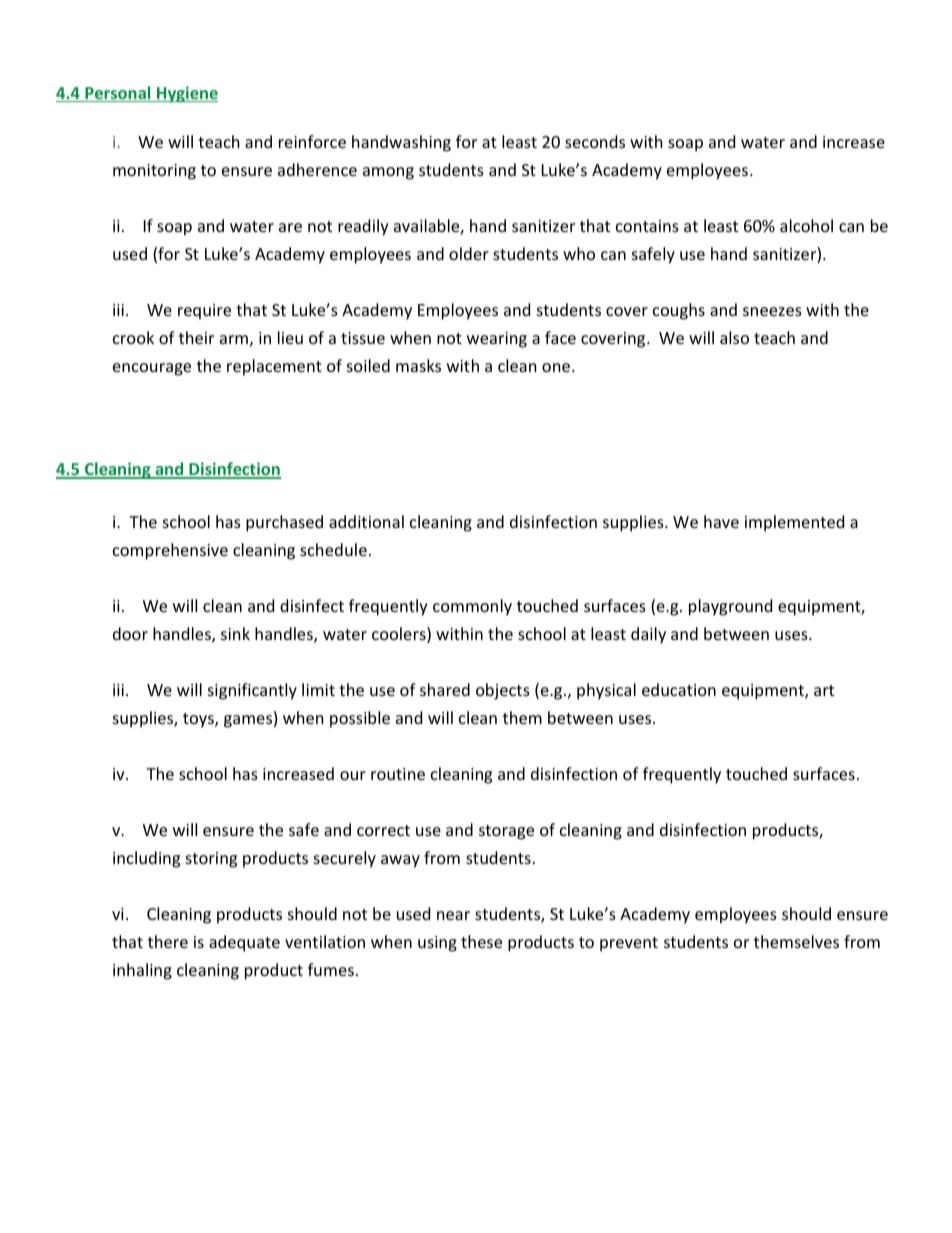 The width and height of the screenshot is (952, 1233). What do you see at coordinates (679, 689) in the screenshot?
I see `education` at bounding box center [679, 689].
